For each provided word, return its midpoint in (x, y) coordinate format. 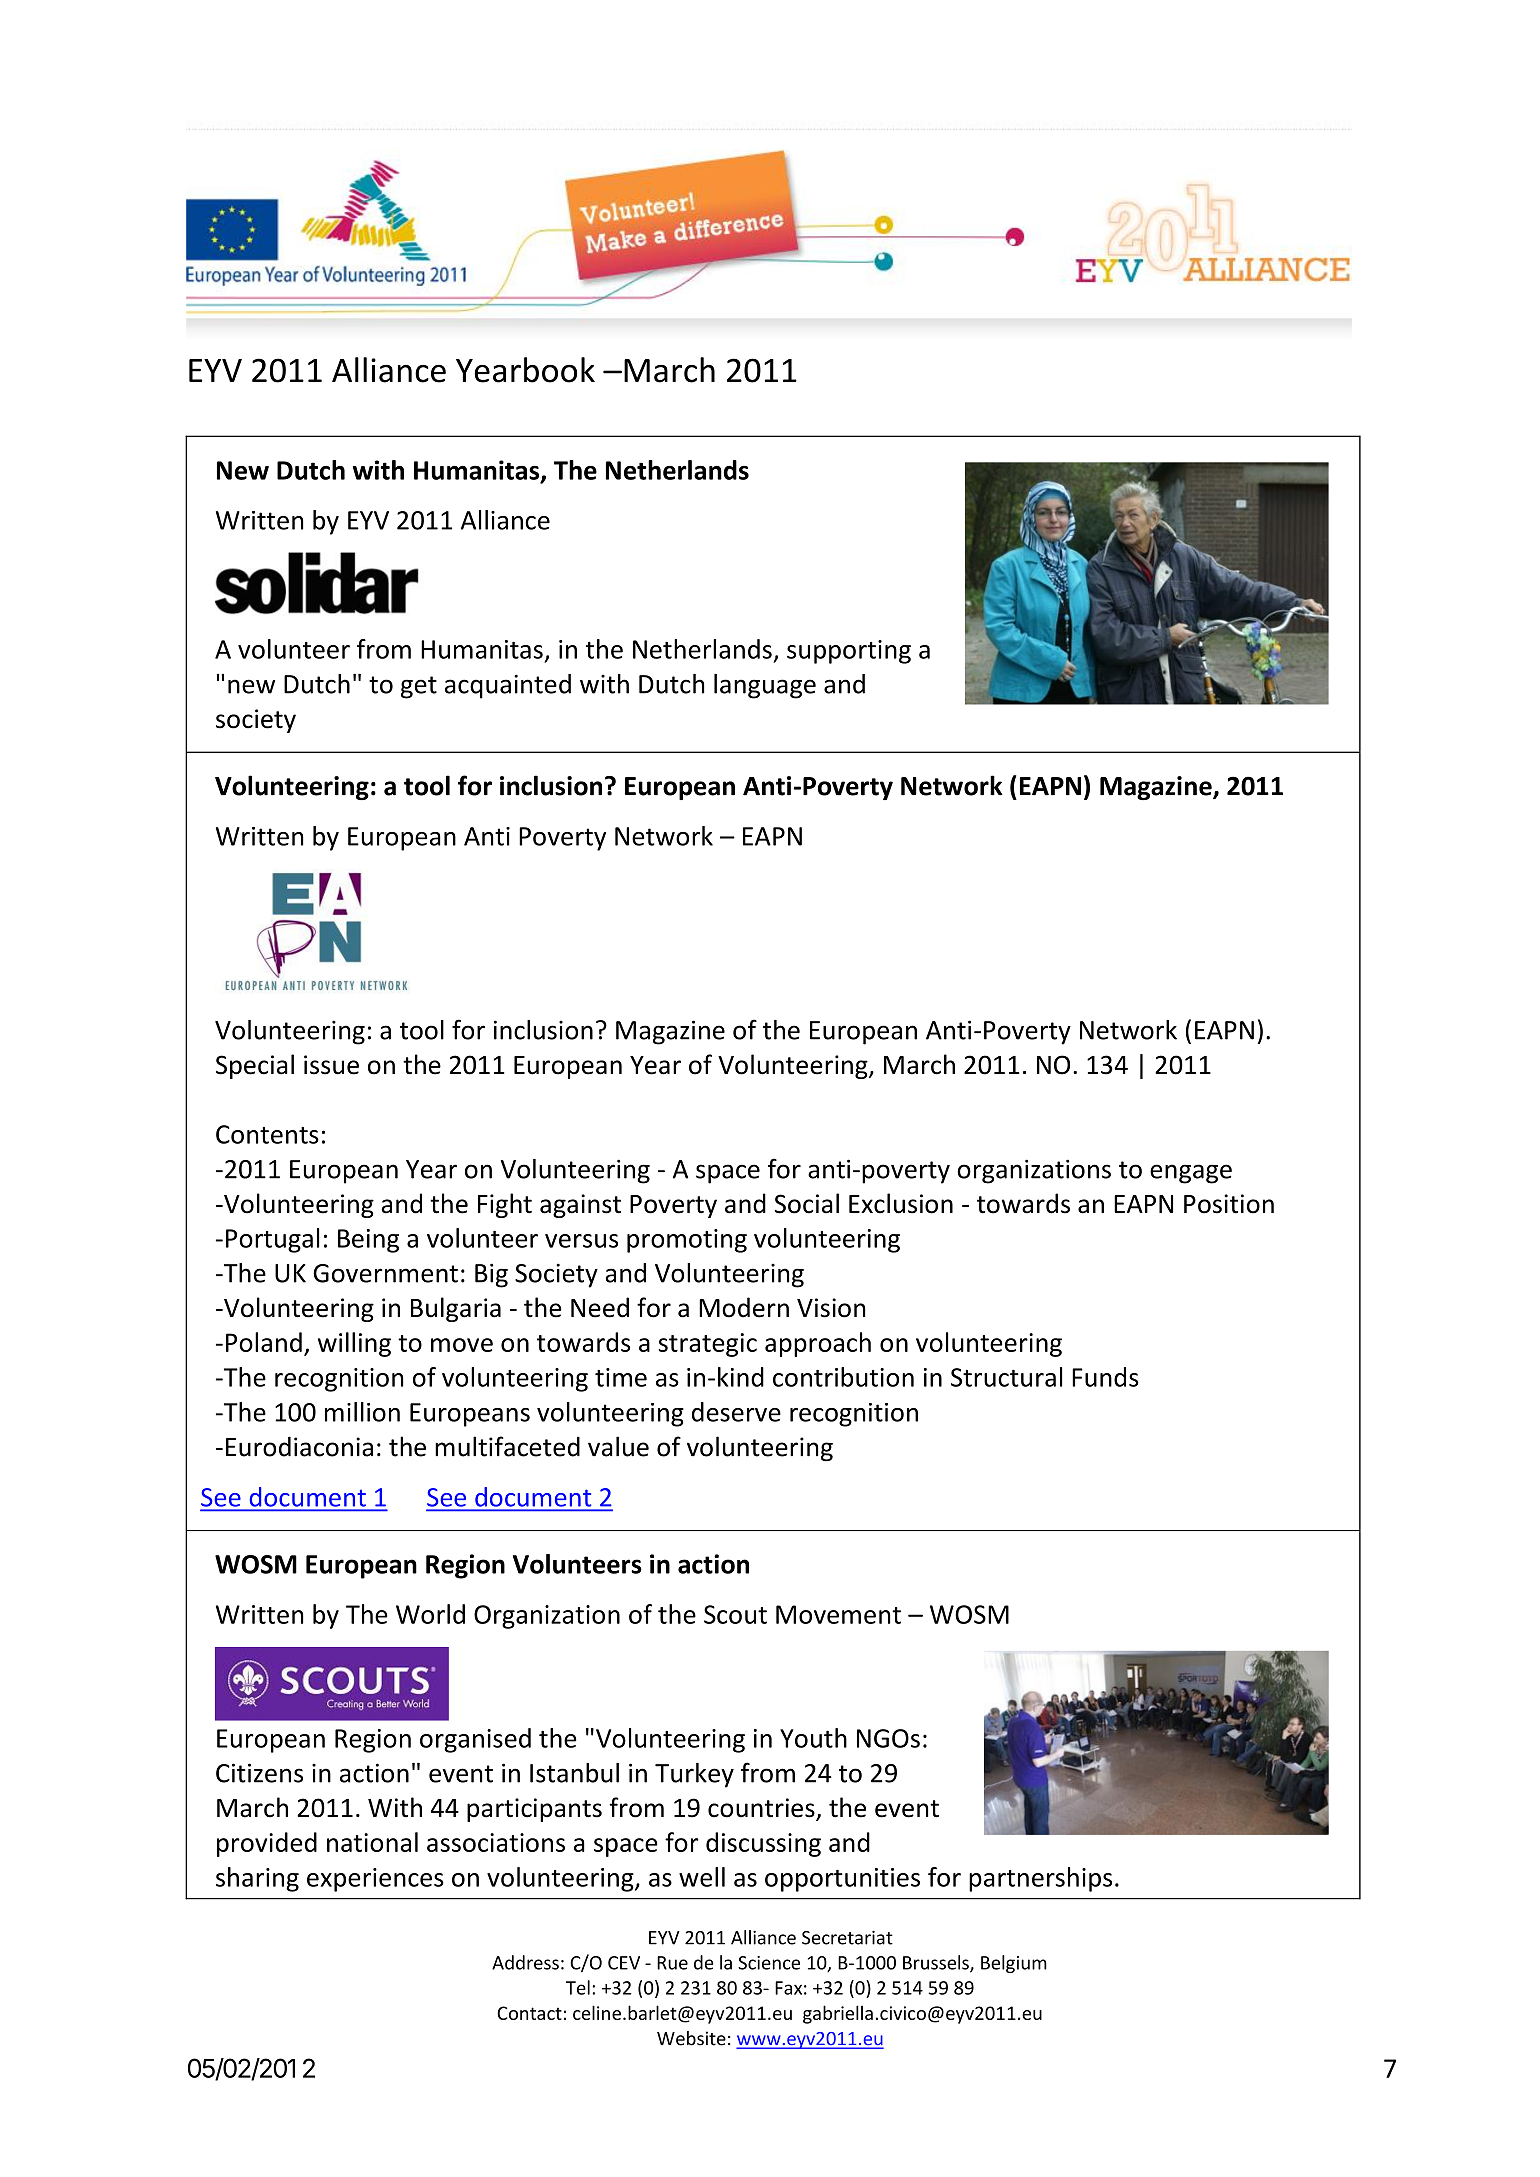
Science (769, 1963)
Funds (1105, 1377)
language (765, 686)
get (419, 687)
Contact (529, 2013)
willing (354, 1344)
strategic (708, 1345)
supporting (849, 652)
